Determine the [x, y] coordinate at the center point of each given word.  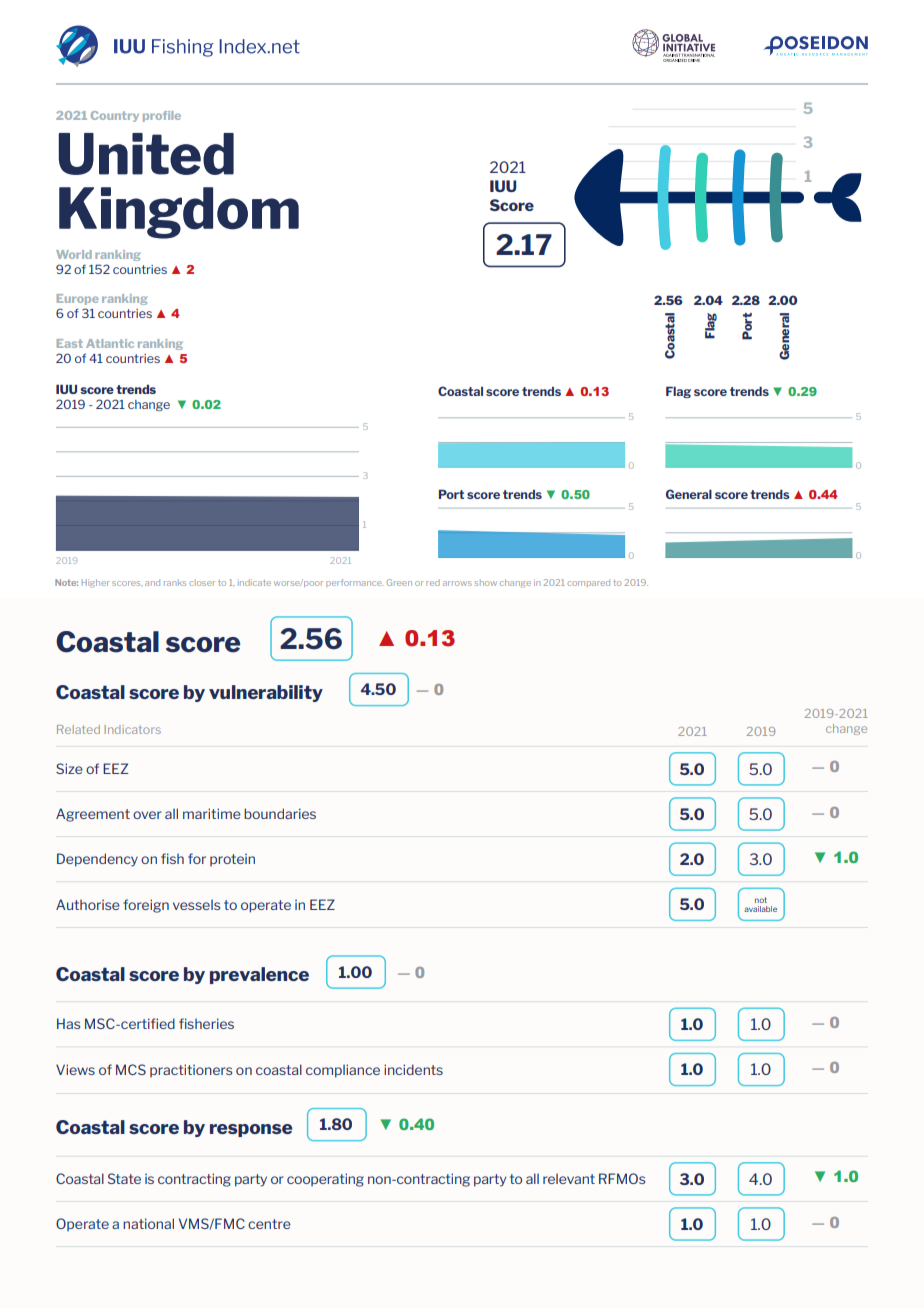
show [485, 583]
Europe [78, 299]
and [152, 582]
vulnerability [266, 693]
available [760, 909]
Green [399, 582]
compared [588, 583]
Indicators [133, 729]
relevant [569, 1178]
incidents [413, 1069]
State [124, 1178]
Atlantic [110, 343]
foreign [146, 906]
